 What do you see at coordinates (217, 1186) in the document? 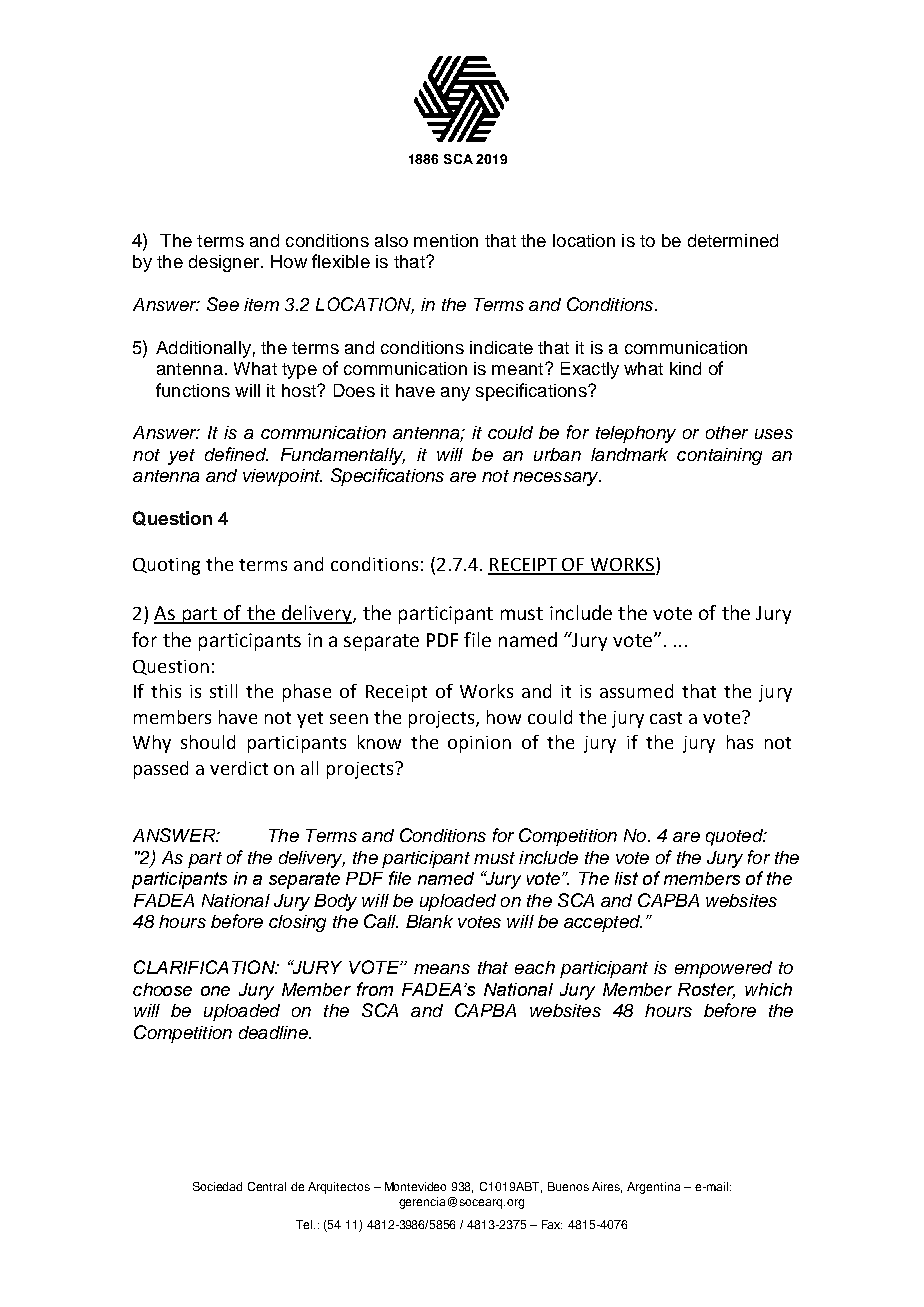
I see `Sociedad` at bounding box center [217, 1186].
